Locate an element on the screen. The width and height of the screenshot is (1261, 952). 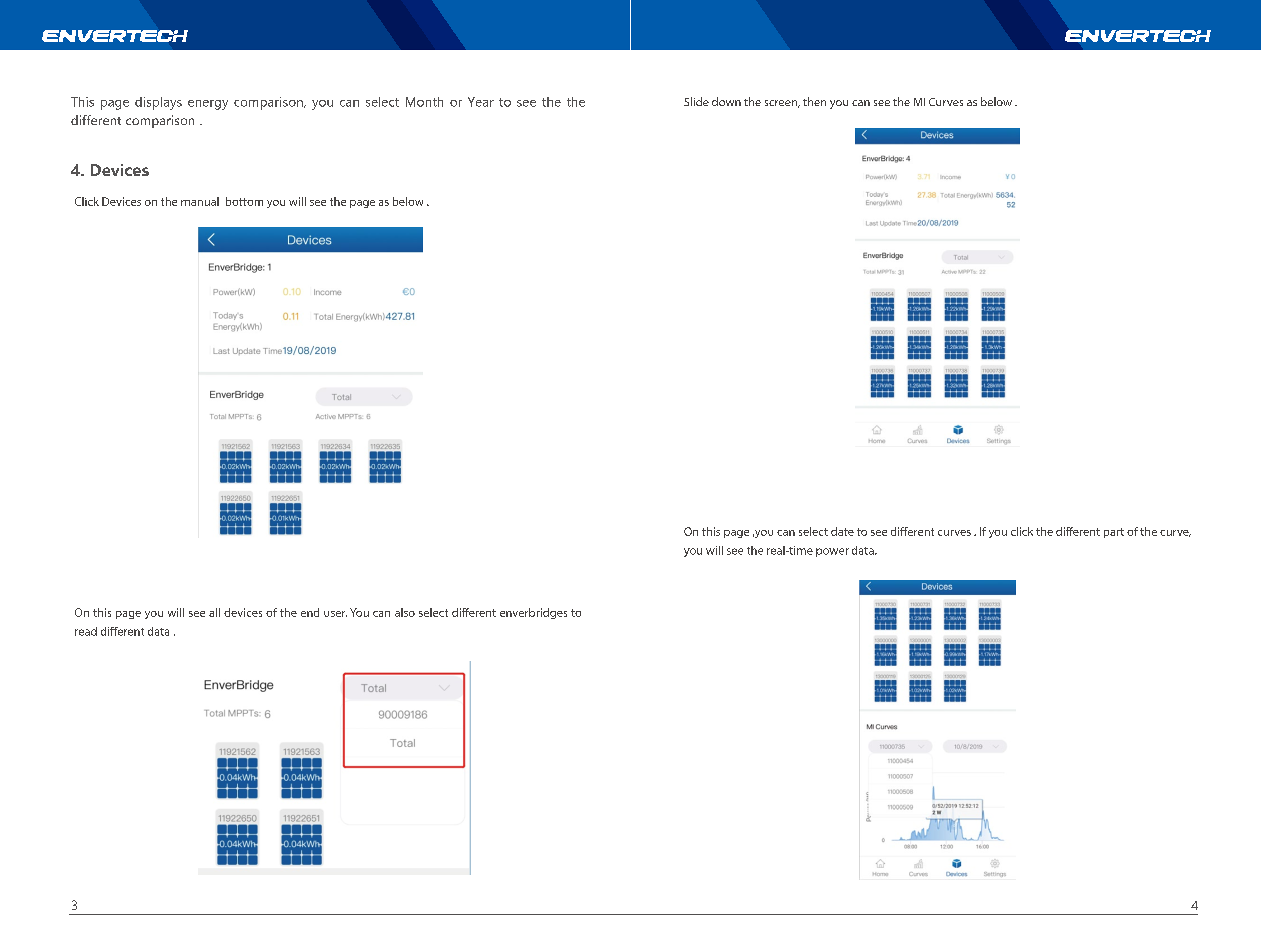
part is located at coordinates (1114, 533).
